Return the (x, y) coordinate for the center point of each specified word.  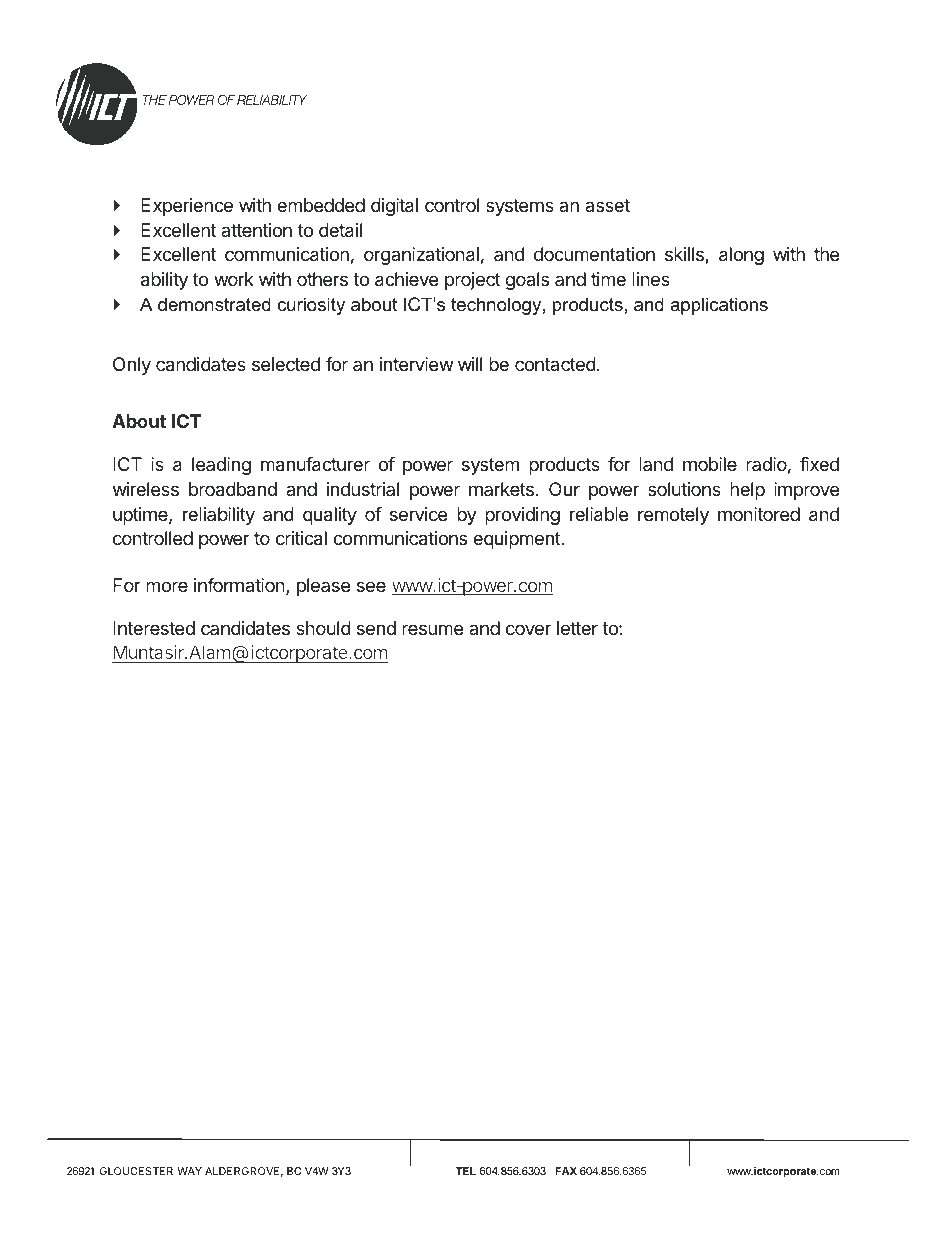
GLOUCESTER (136, 1171)
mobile (710, 464)
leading (221, 466)
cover (528, 629)
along (741, 256)
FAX (566, 1171)
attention (256, 230)
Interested (154, 628)
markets (501, 489)
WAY (189, 1171)
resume (432, 629)
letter (577, 628)
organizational (421, 256)
